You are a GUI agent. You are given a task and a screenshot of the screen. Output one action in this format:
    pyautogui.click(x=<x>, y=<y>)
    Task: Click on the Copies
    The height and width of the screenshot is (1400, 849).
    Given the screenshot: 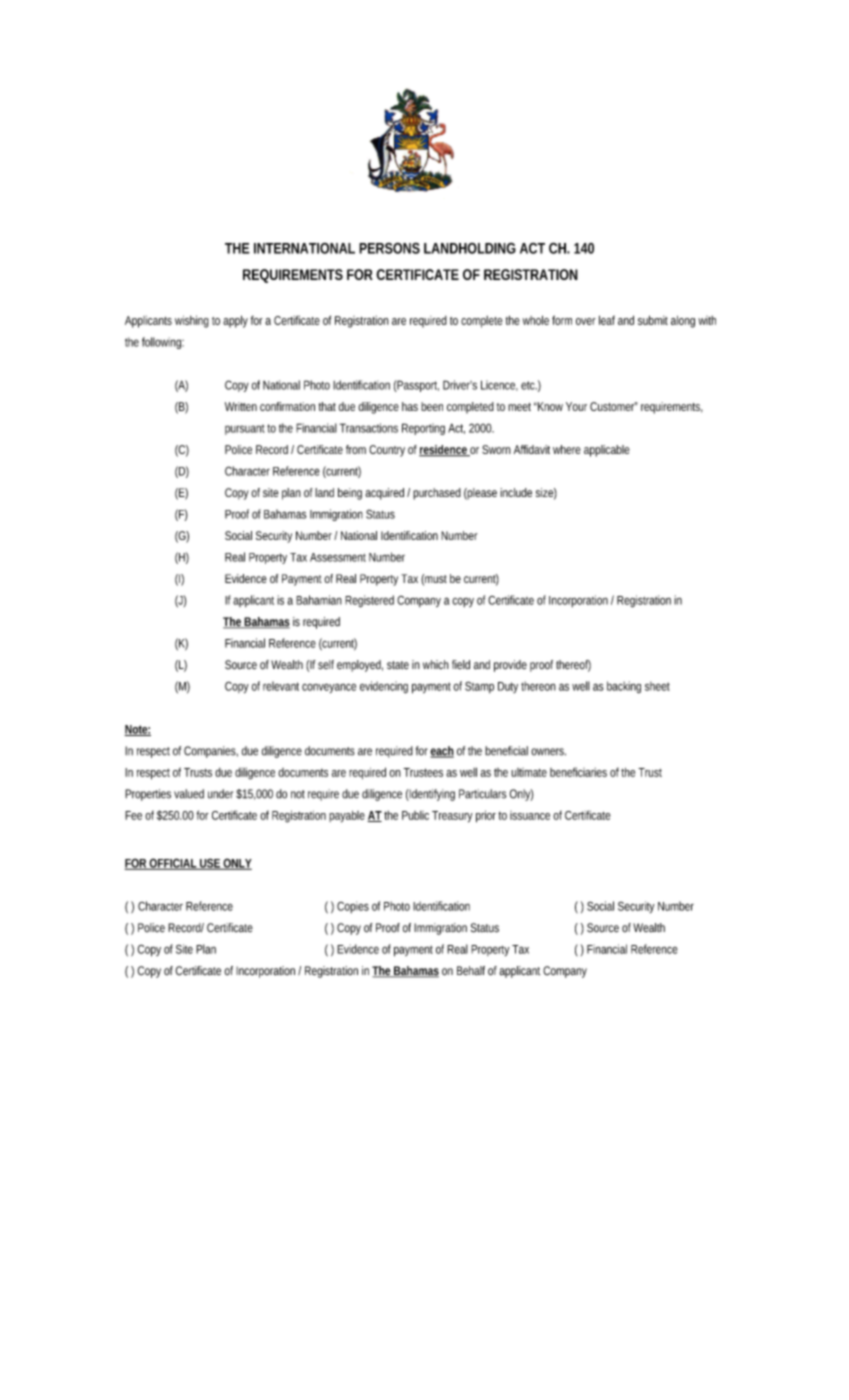 What is the action you would take?
    pyautogui.click(x=353, y=907)
